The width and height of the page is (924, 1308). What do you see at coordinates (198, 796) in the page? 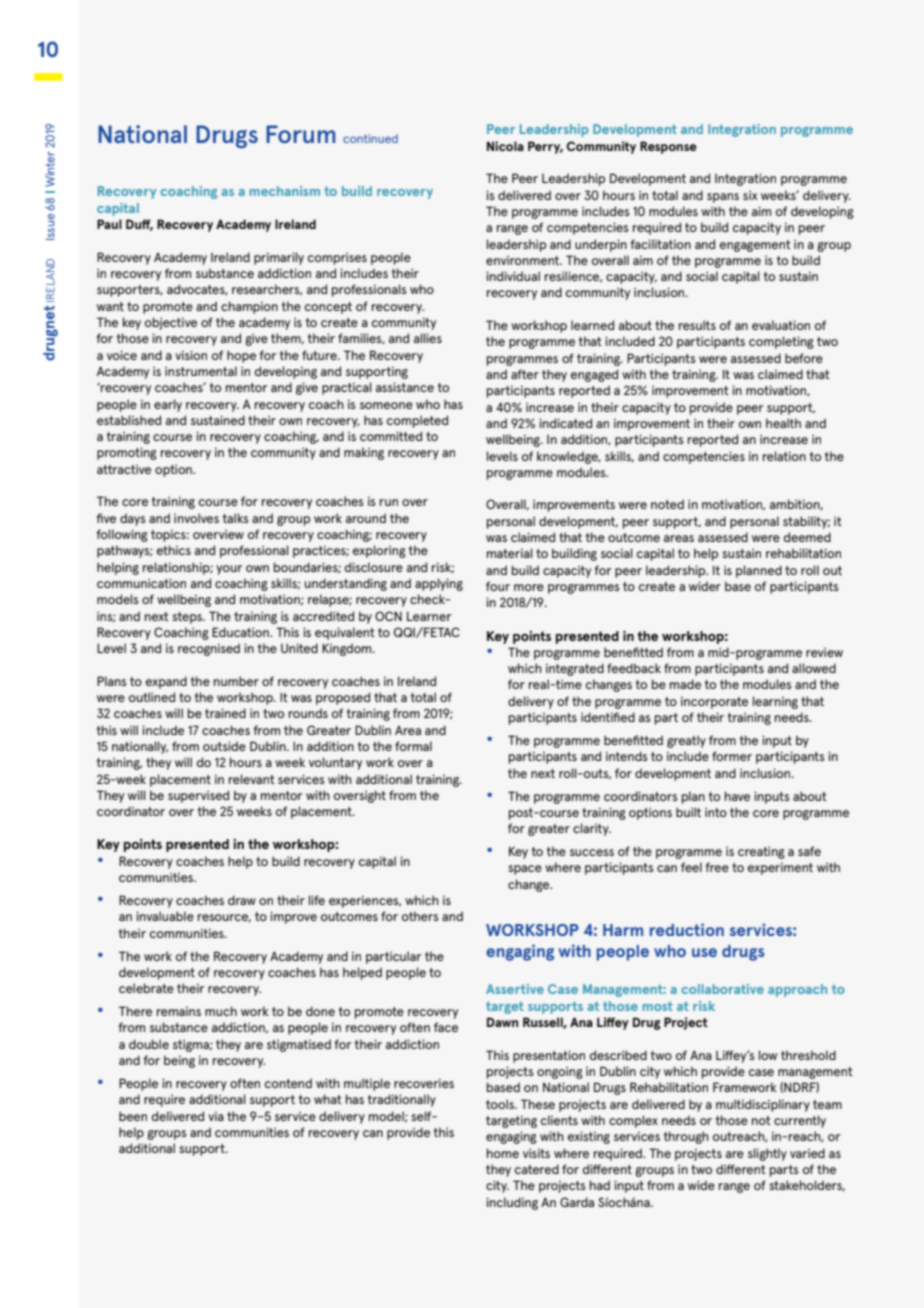
I see `supervised` at bounding box center [198, 796].
